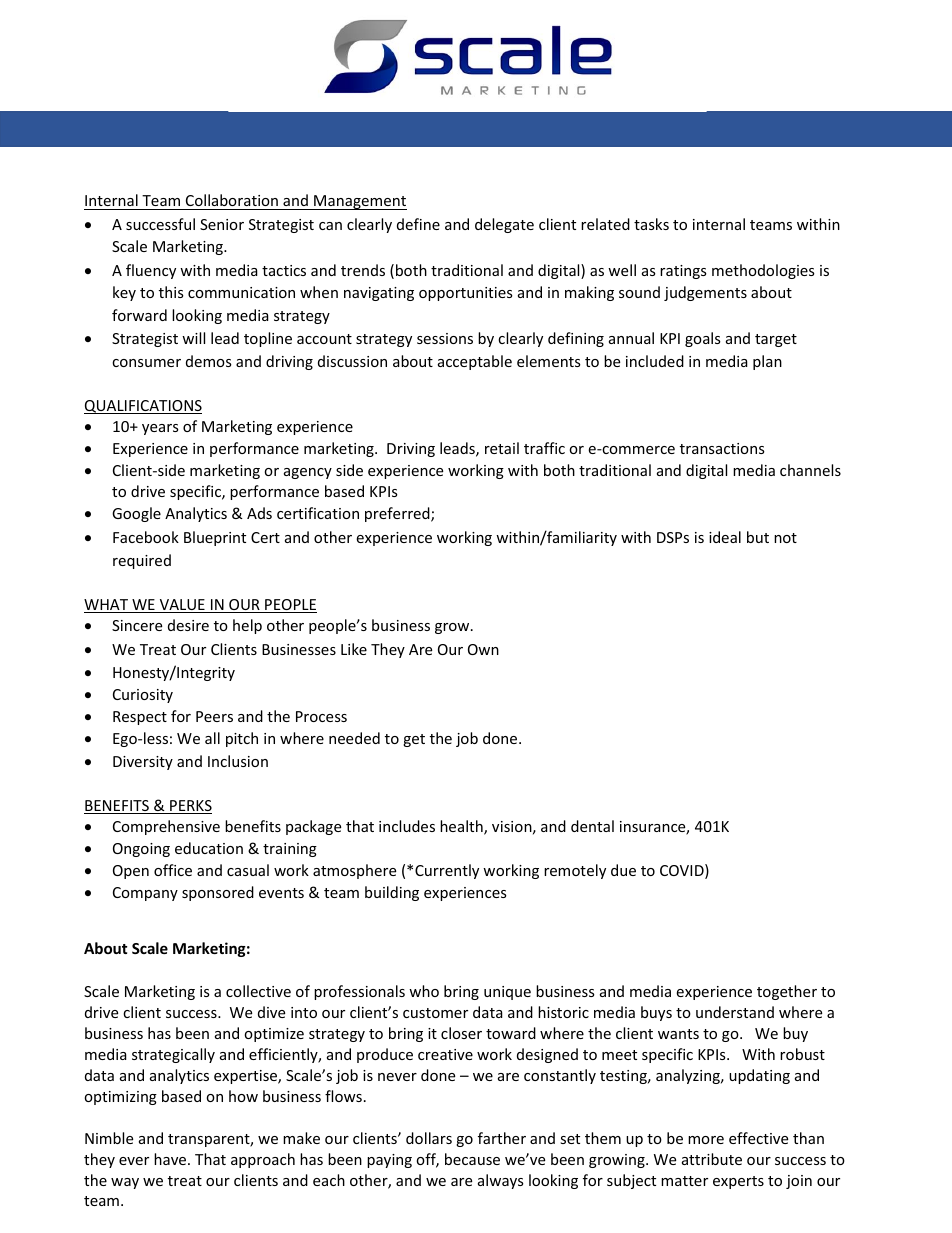  What do you see at coordinates (215, 538) in the screenshot?
I see `Blueprint` at bounding box center [215, 538].
